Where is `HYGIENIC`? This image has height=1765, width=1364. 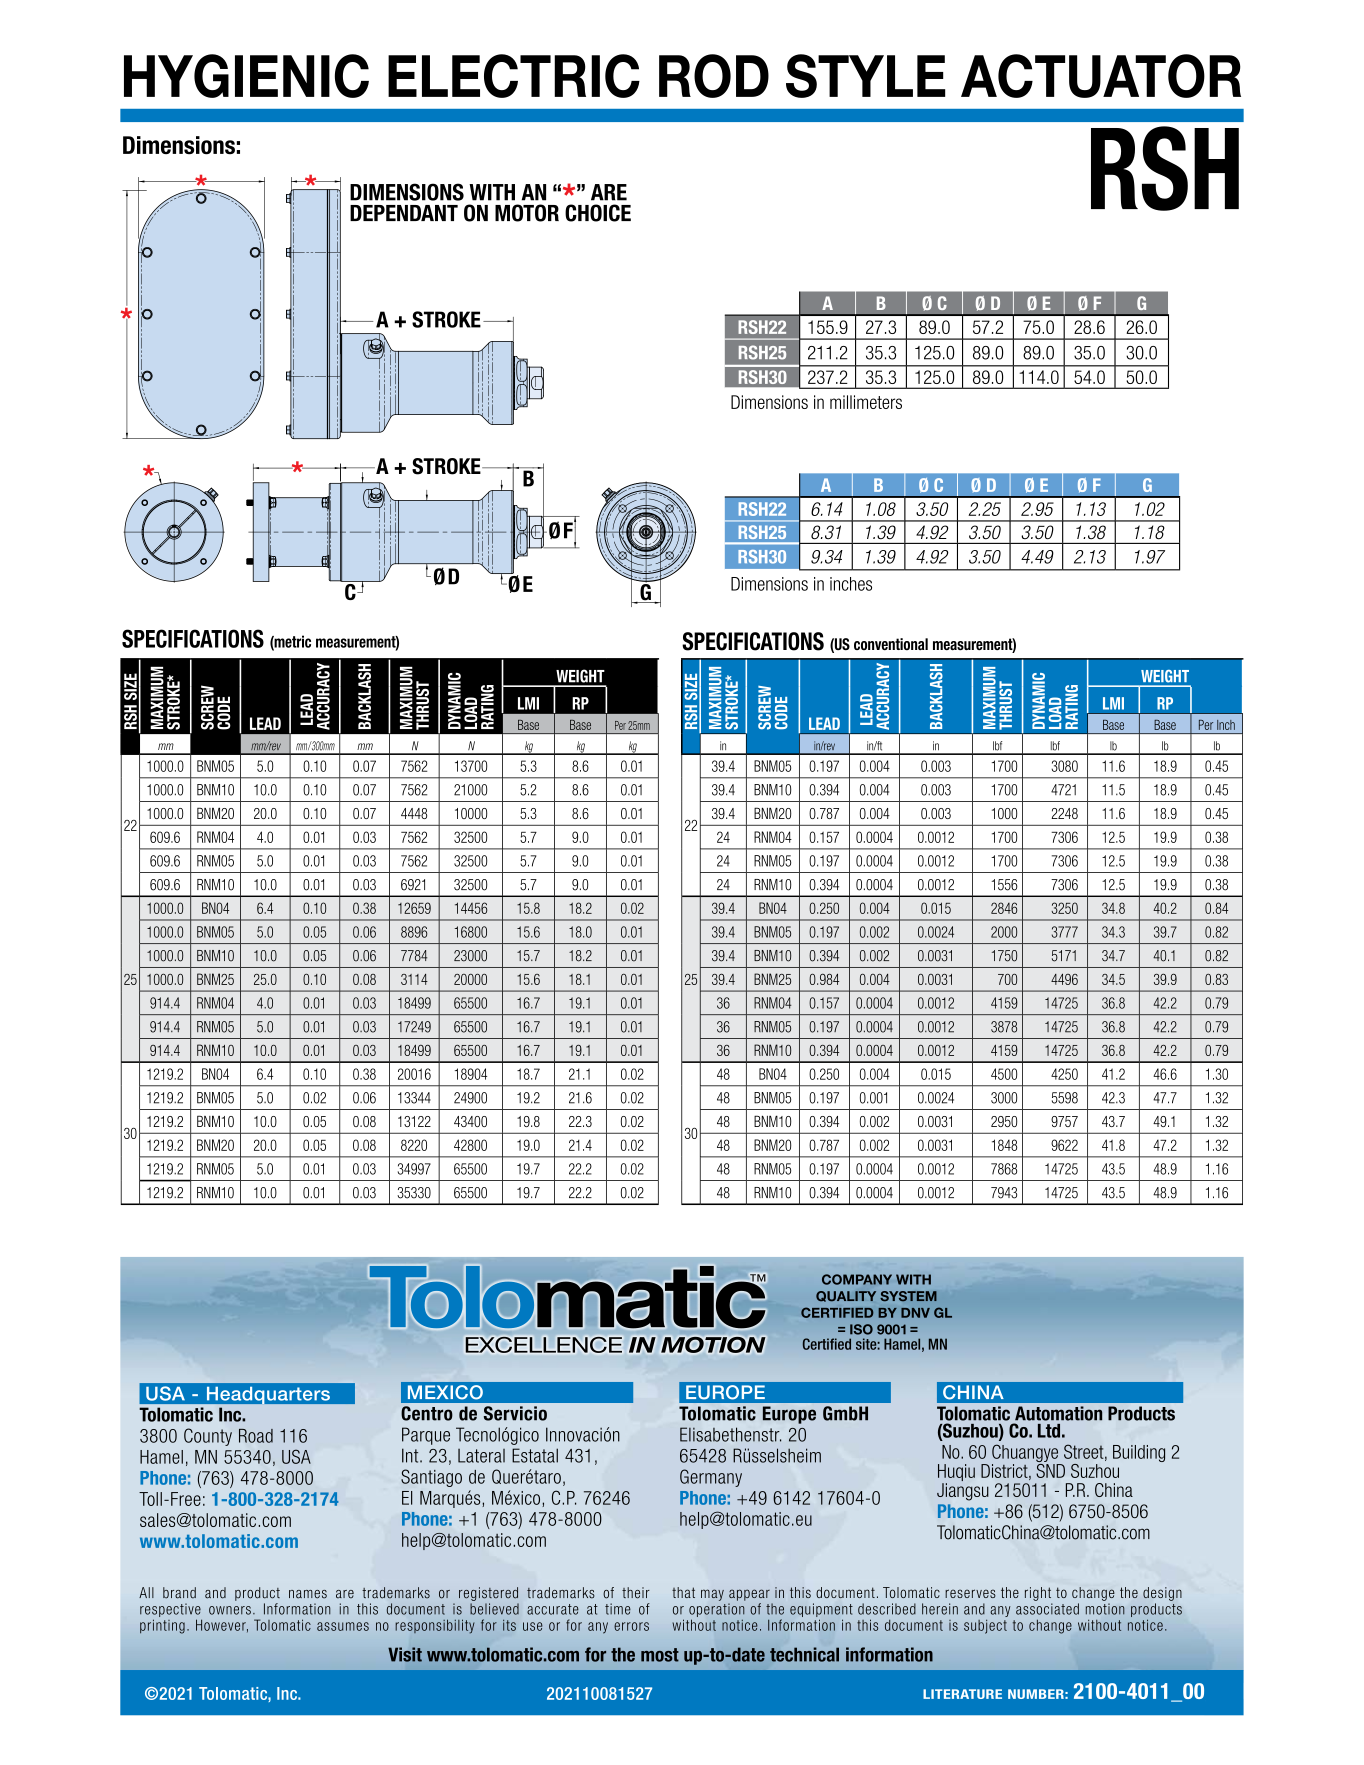
HYGIENIC is located at coordinates (246, 76).
